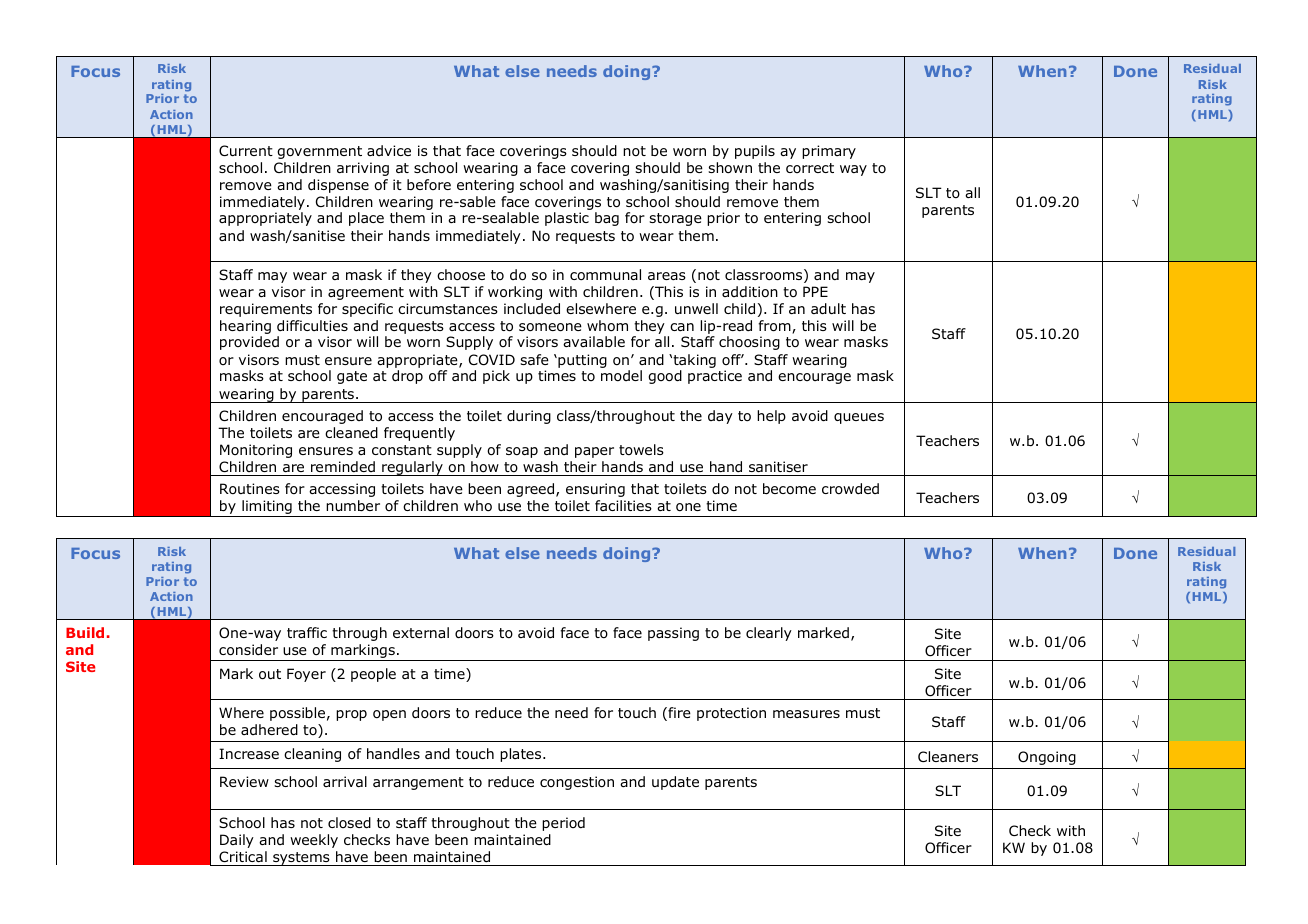 Image resolution: width=1308 pixels, height=924 pixels. Describe the element at coordinates (673, 634) in the page. I see `passing` at that location.
